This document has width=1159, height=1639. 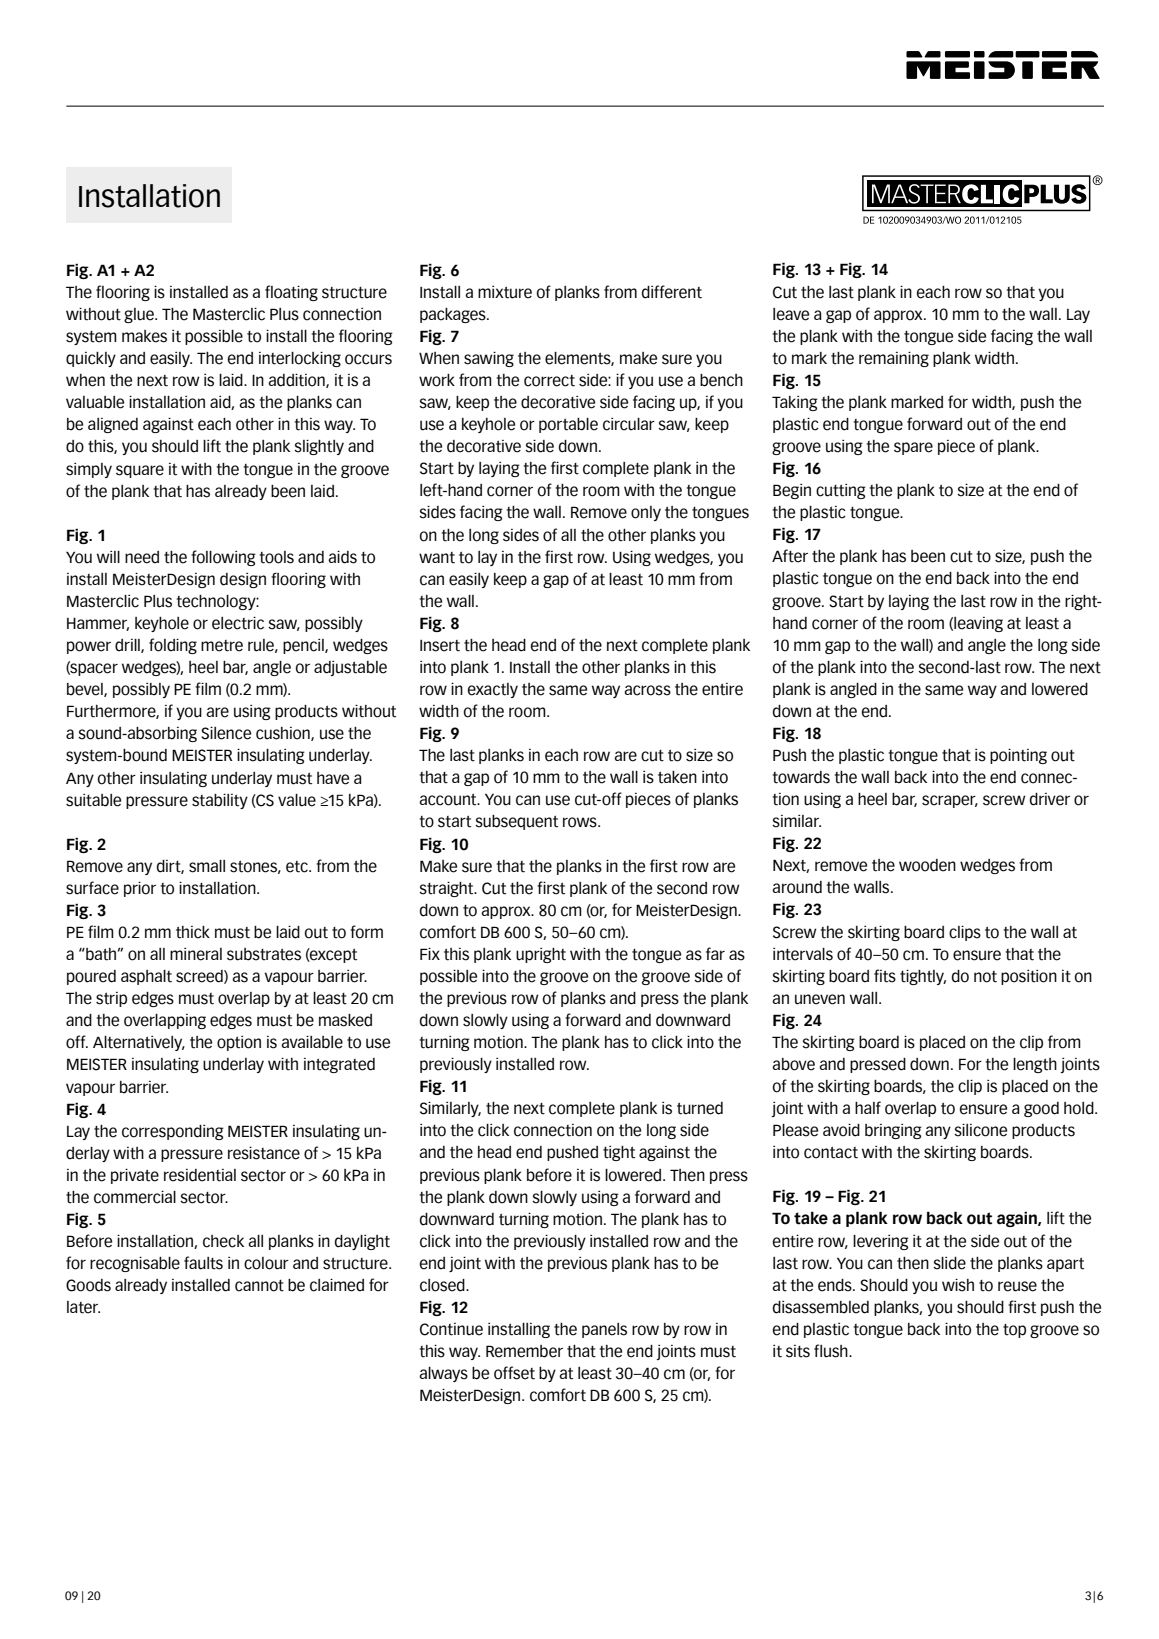 I want to click on remaining, so click(x=894, y=359).
